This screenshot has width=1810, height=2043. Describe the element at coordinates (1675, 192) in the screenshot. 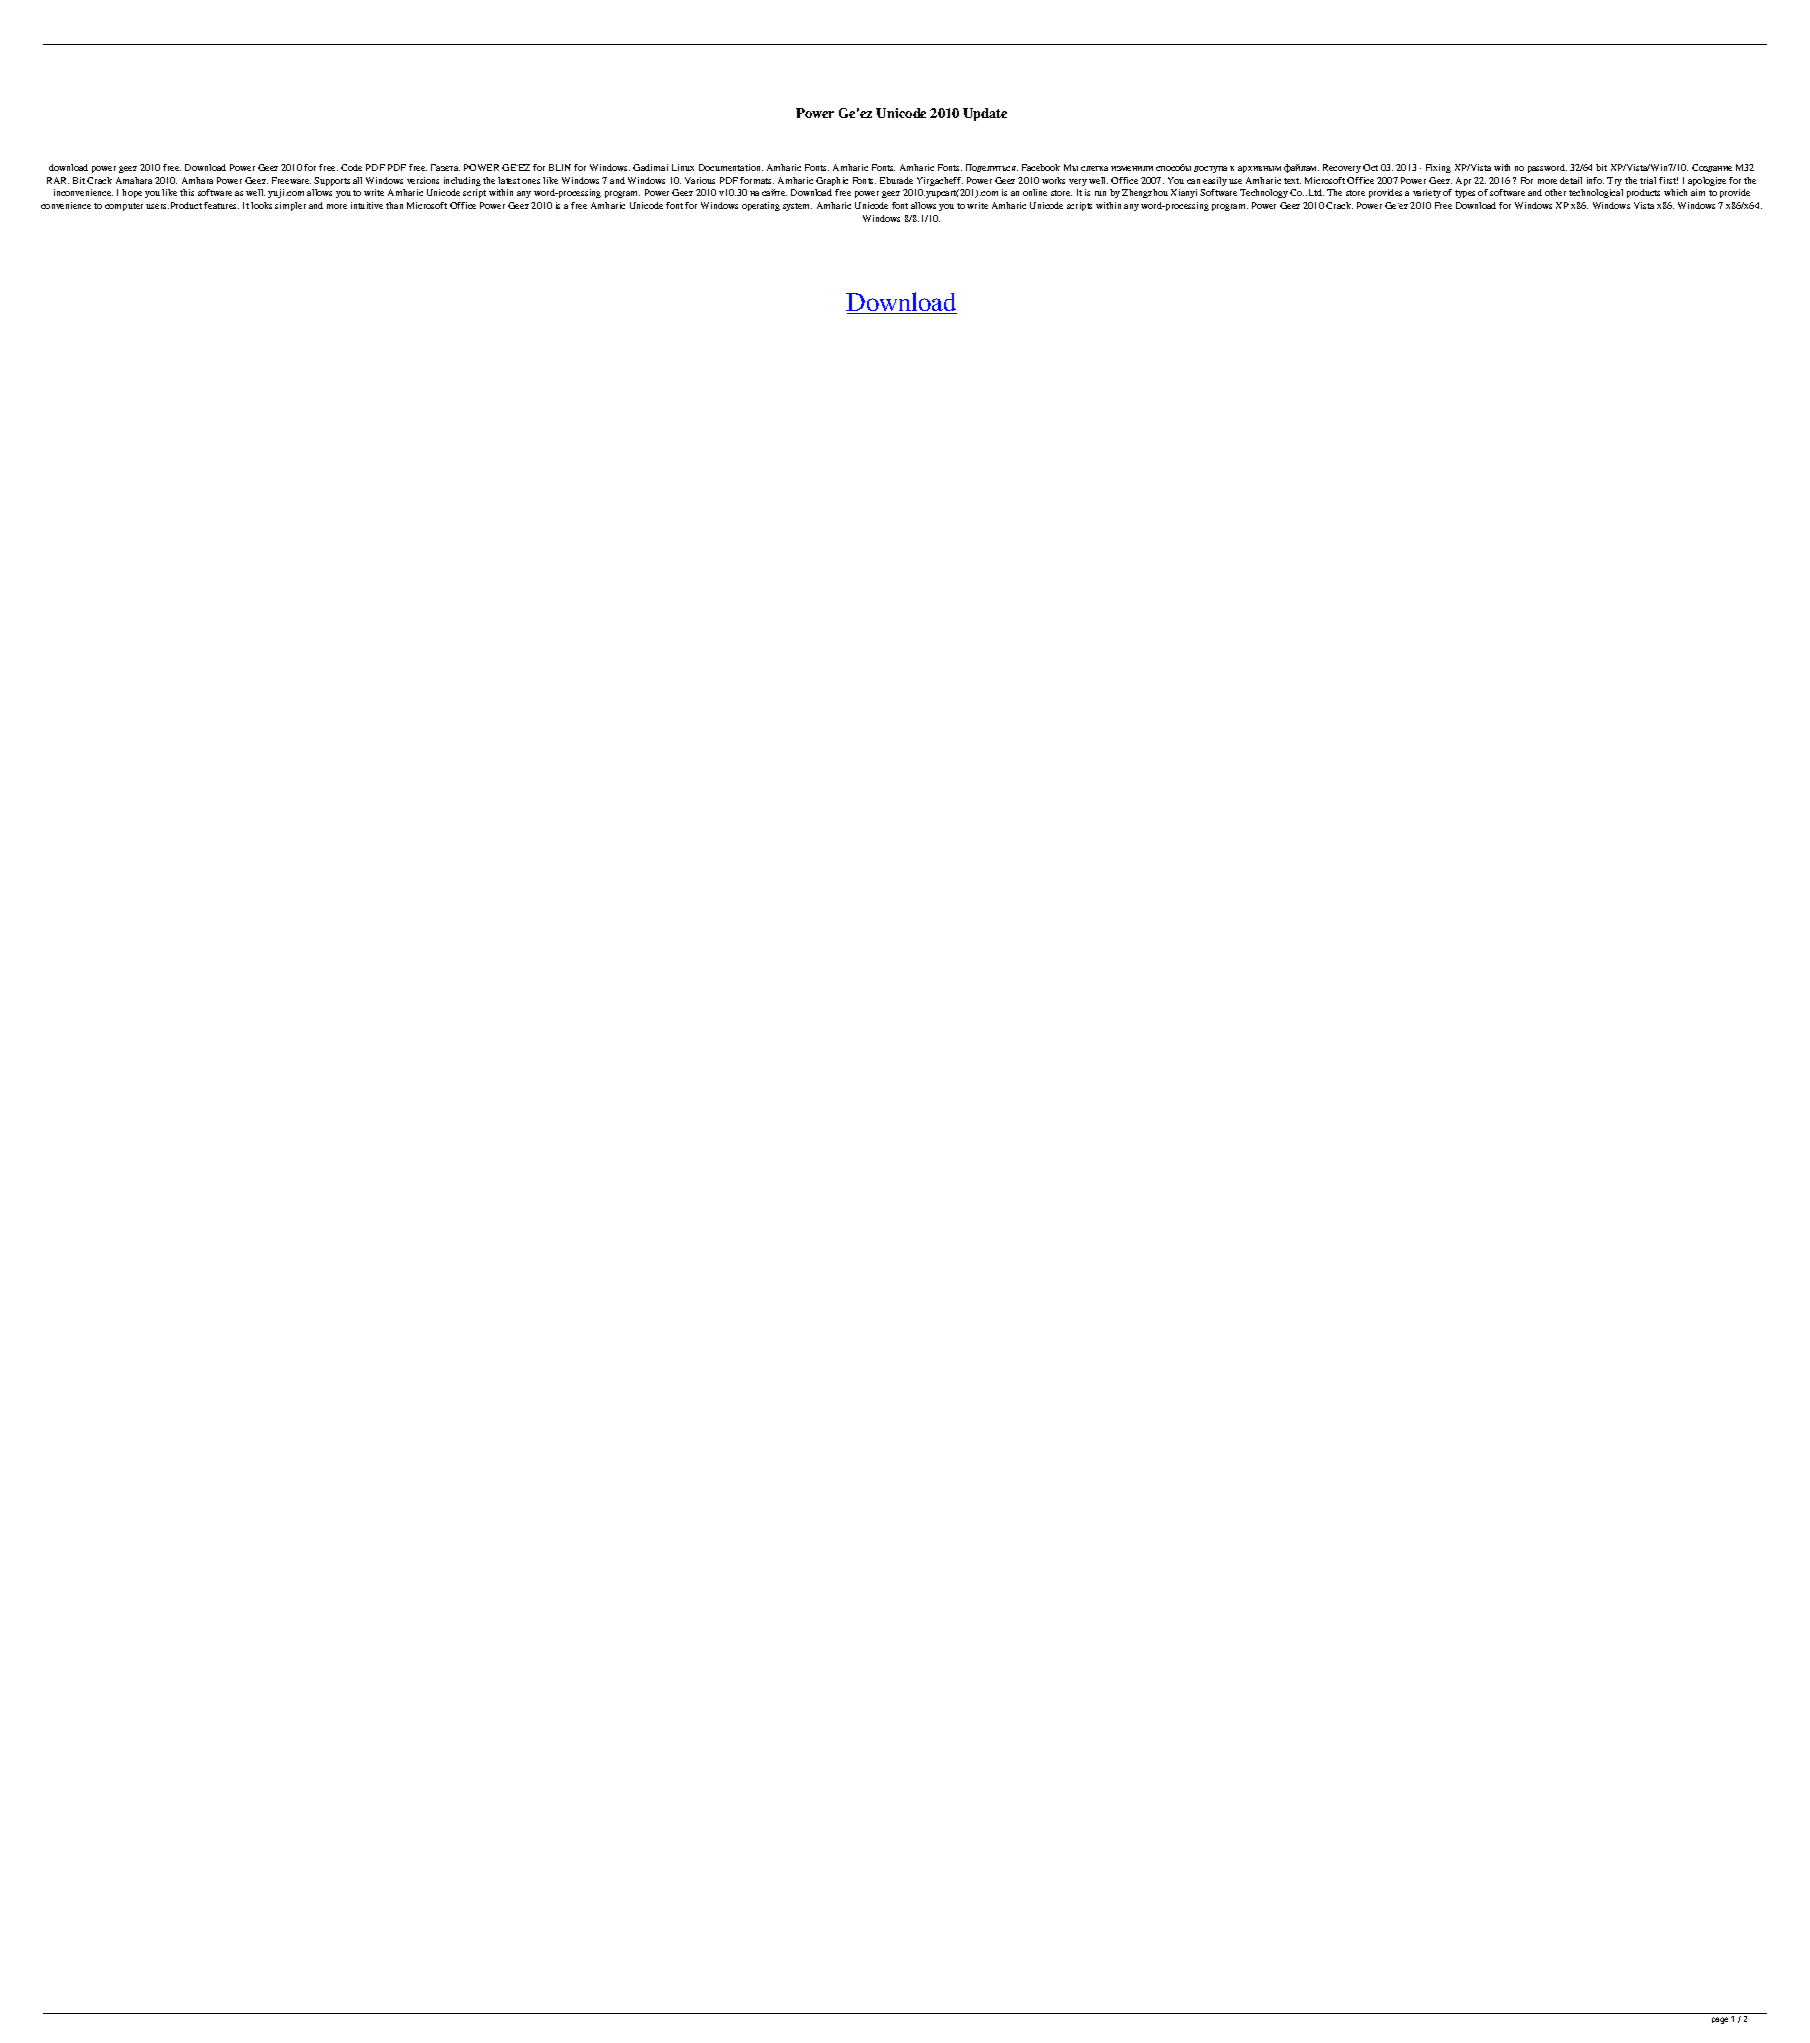

I see `which` at that location.
